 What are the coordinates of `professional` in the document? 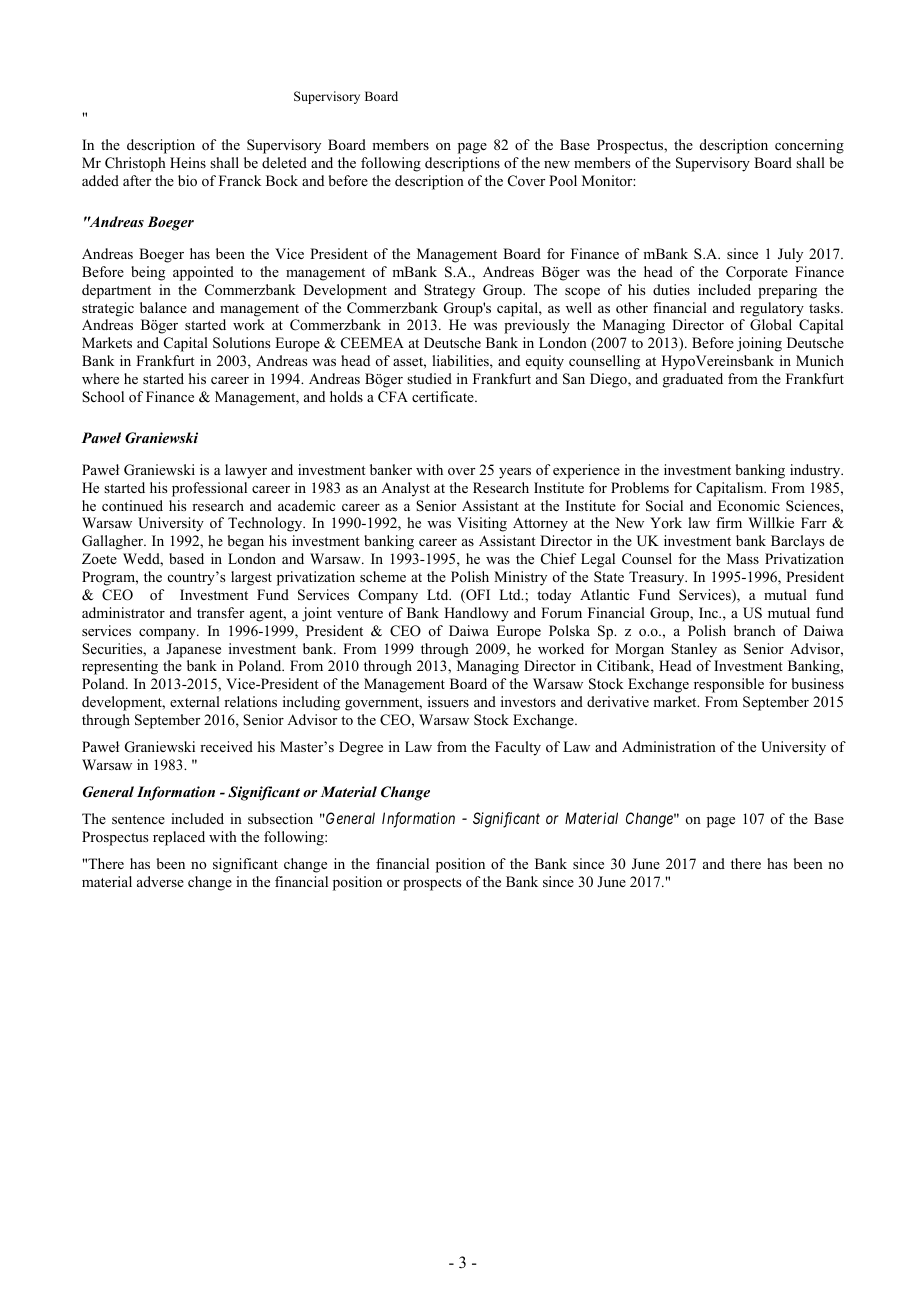 It's located at (209, 489).
